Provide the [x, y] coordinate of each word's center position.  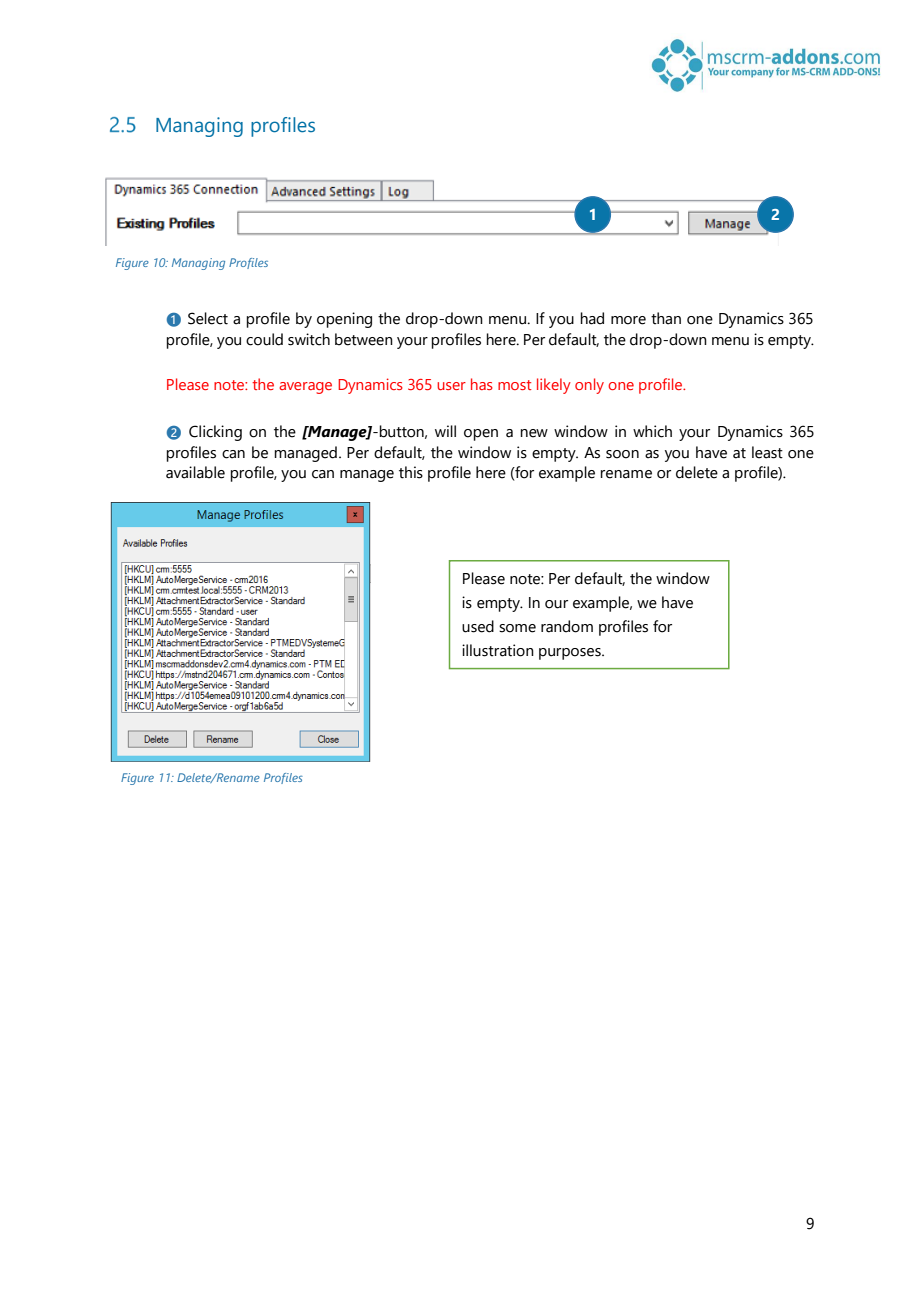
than [666, 318]
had [592, 318]
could [264, 339]
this [411, 472]
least [767, 452]
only [589, 386]
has [482, 384]
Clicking [215, 433]
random [567, 626]
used [478, 626]
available [195, 472]
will [445, 431]
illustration [498, 650]
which [652, 431]
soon [622, 454]
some [517, 628]
